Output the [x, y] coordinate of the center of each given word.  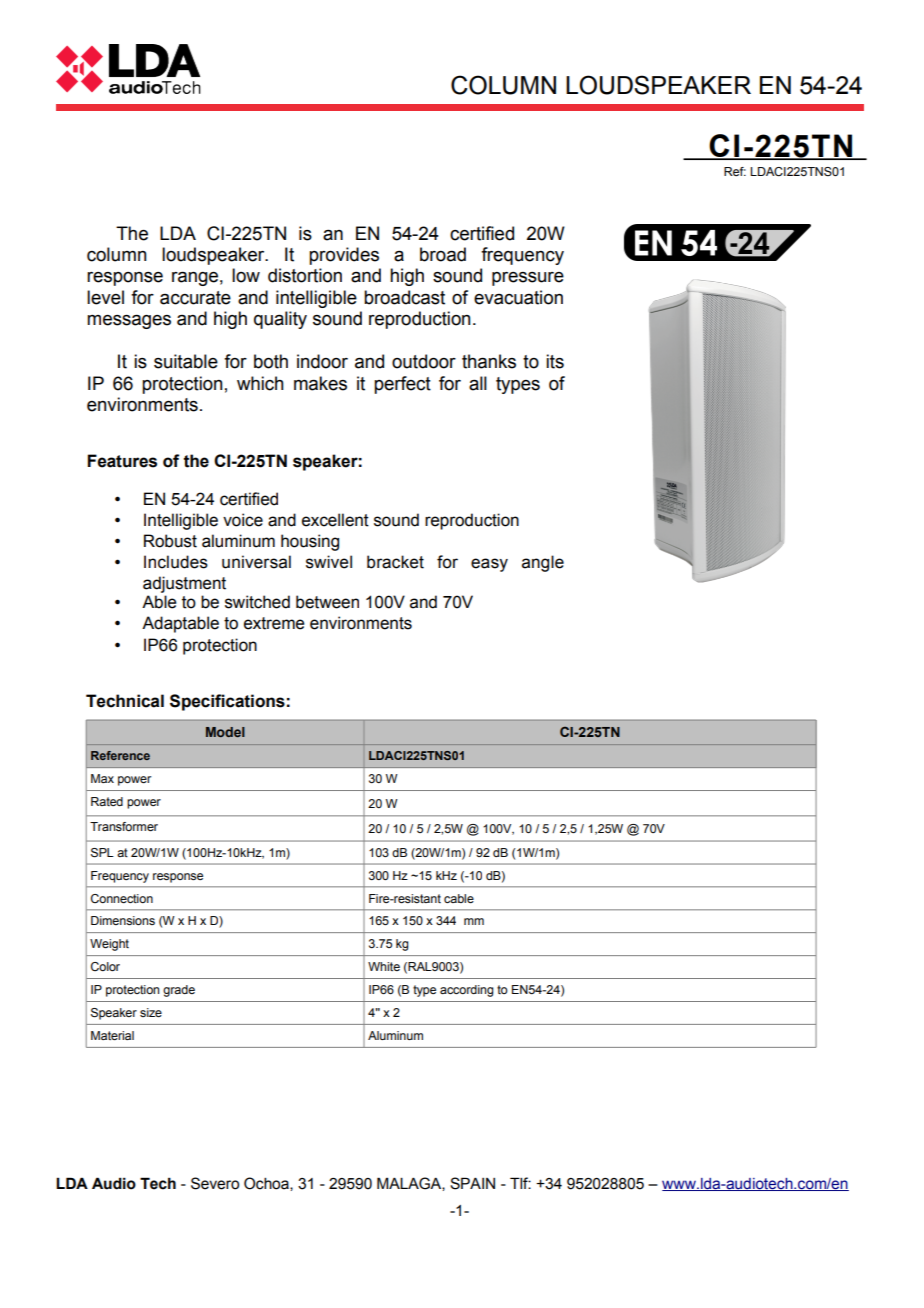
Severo [215, 1183]
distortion [305, 275]
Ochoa [267, 1184]
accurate [195, 298]
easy [489, 565]
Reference [120, 755]
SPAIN [472, 1183]
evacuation [518, 297]
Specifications [227, 702]
